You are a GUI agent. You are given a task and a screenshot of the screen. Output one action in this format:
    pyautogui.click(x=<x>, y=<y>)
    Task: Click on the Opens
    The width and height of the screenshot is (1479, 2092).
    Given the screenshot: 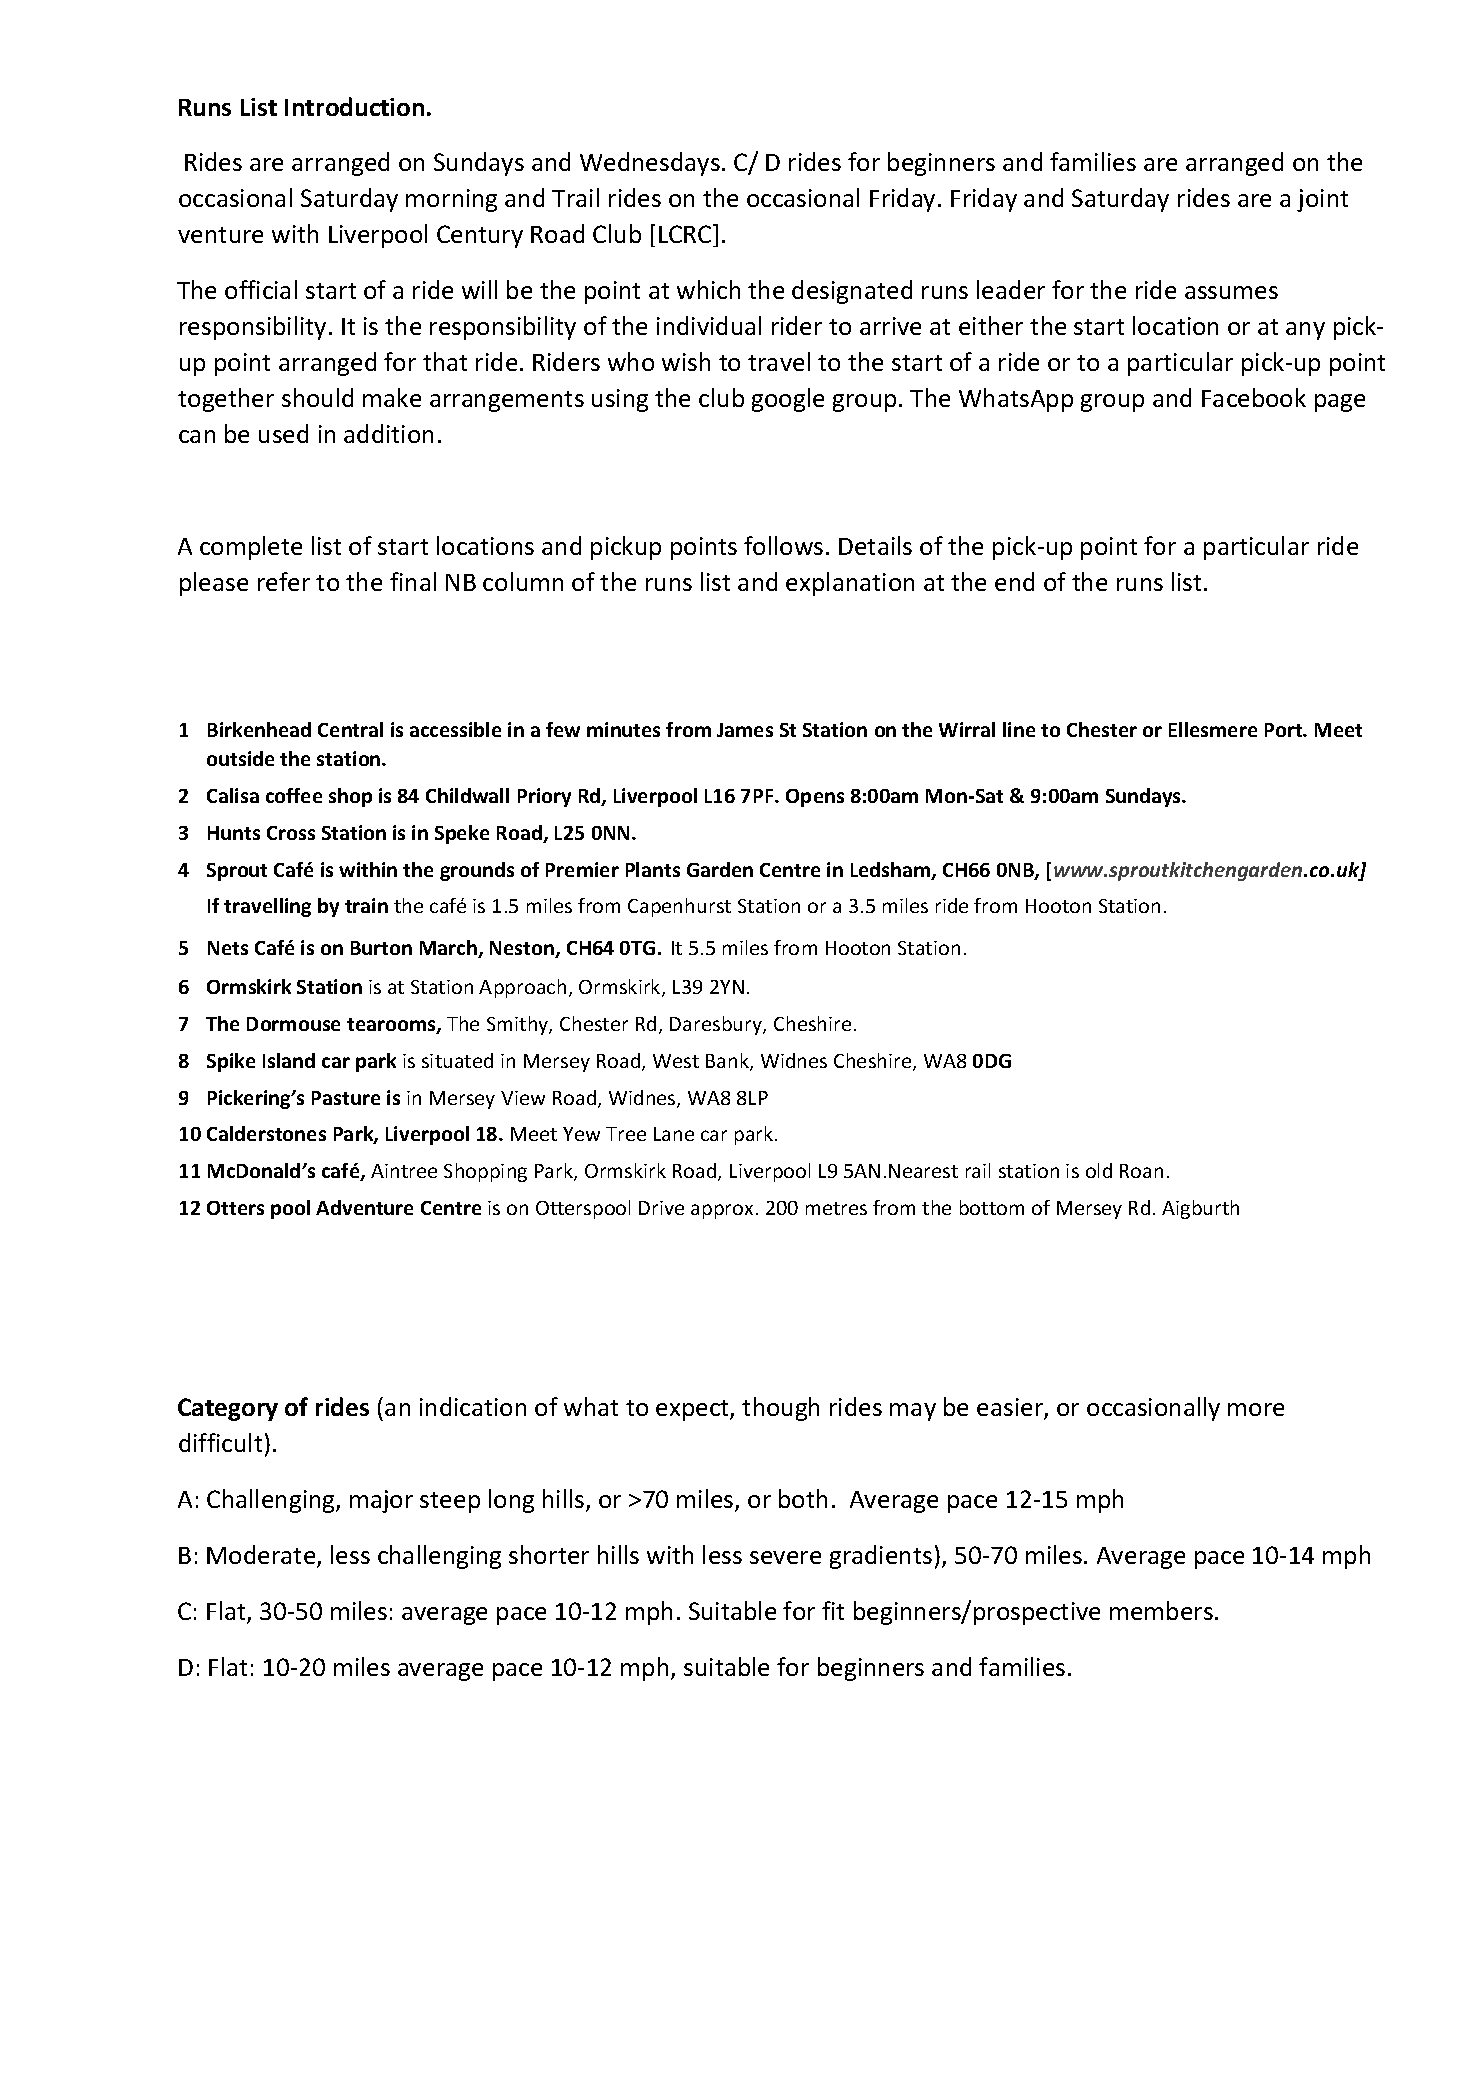 What is the action you would take?
    pyautogui.click(x=815, y=798)
